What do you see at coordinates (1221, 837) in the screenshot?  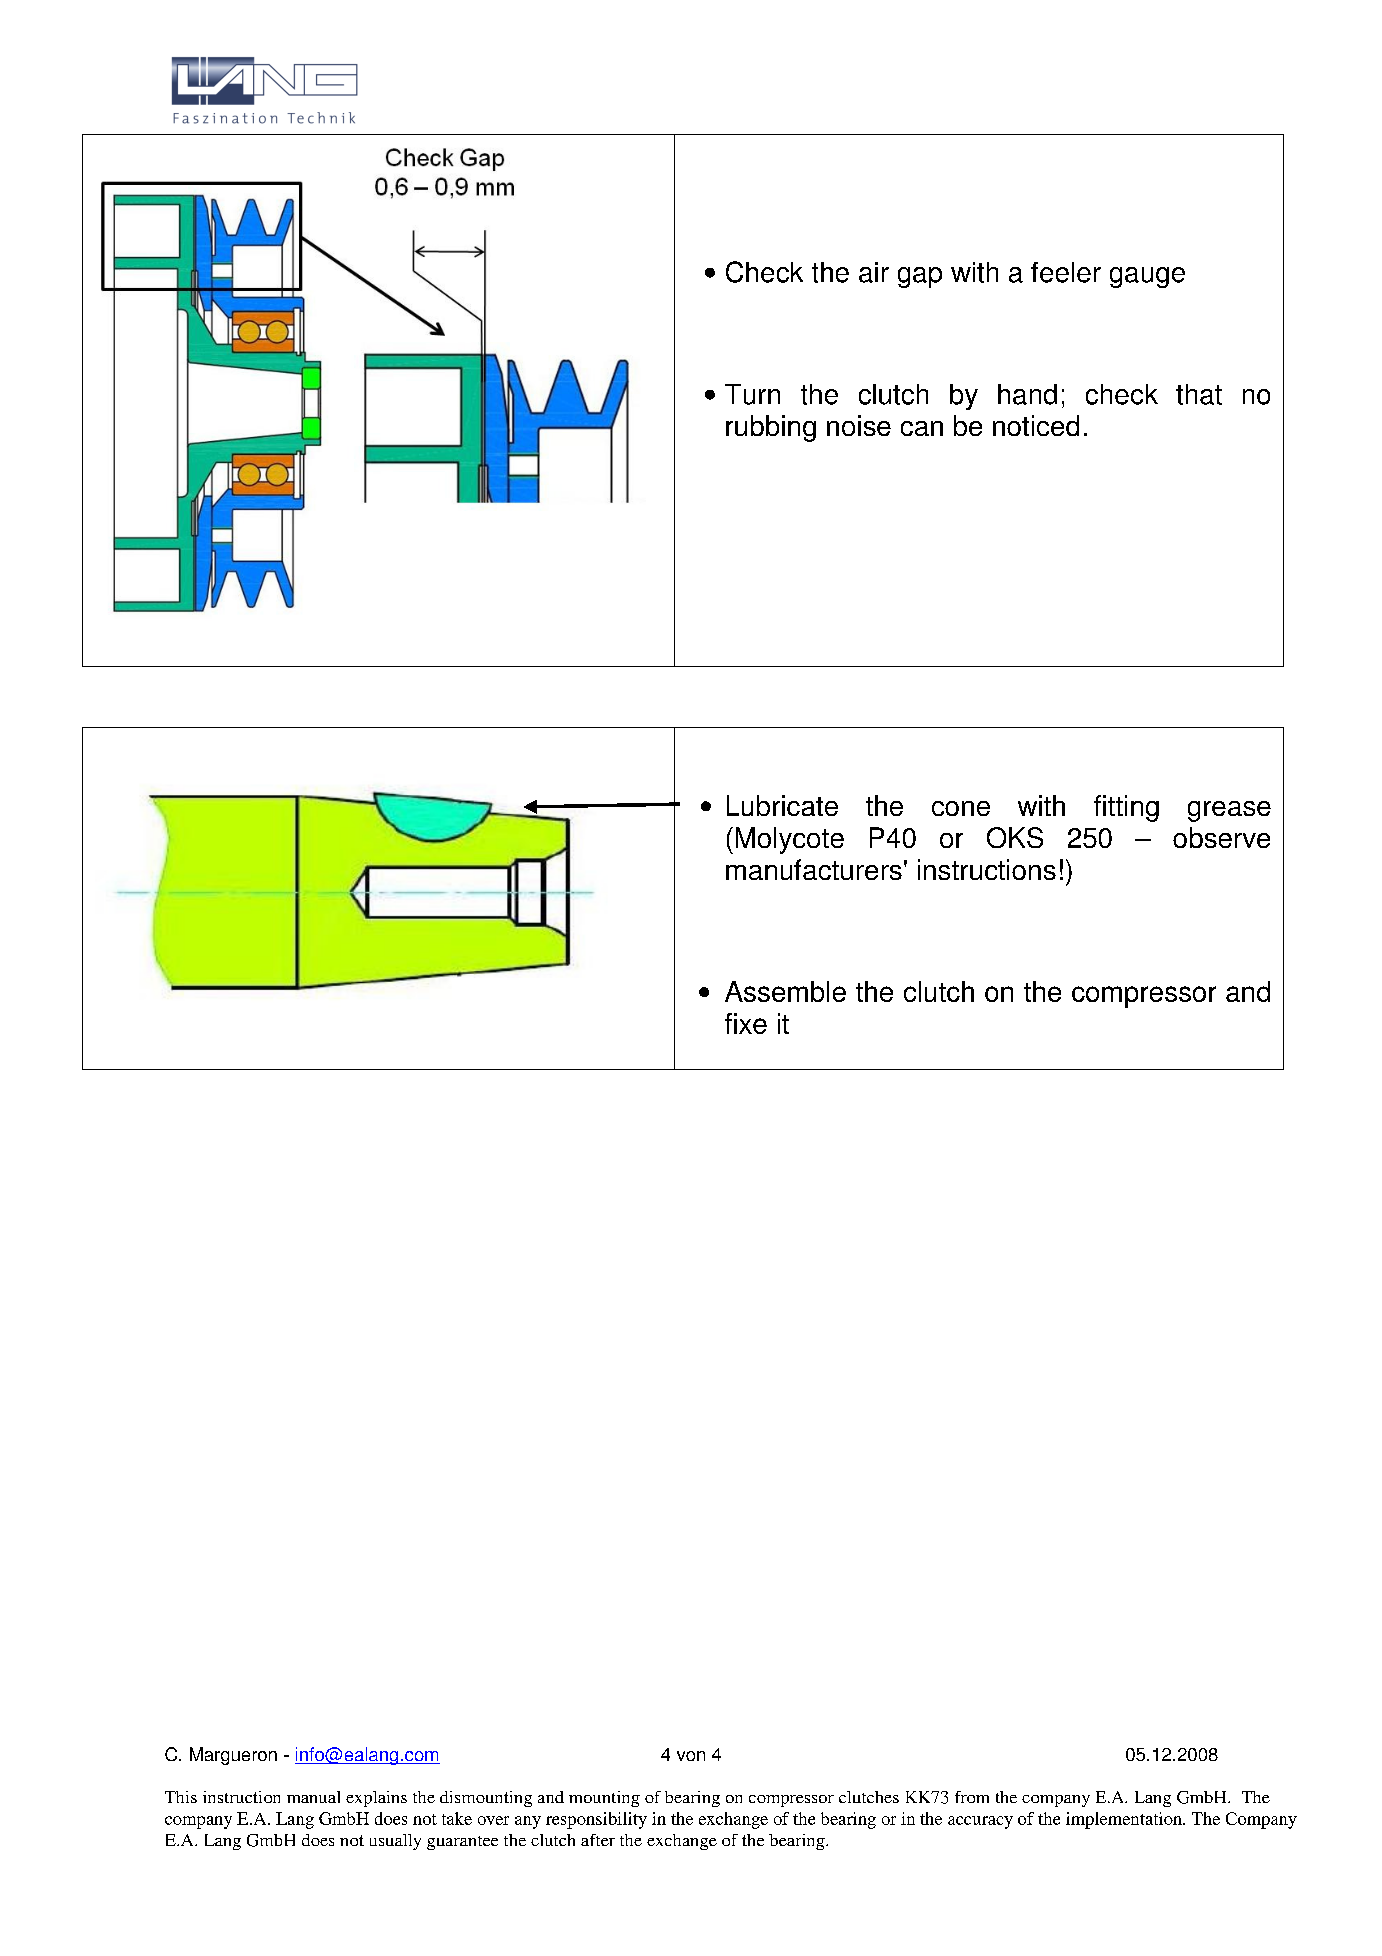 I see `observe` at bounding box center [1221, 837].
